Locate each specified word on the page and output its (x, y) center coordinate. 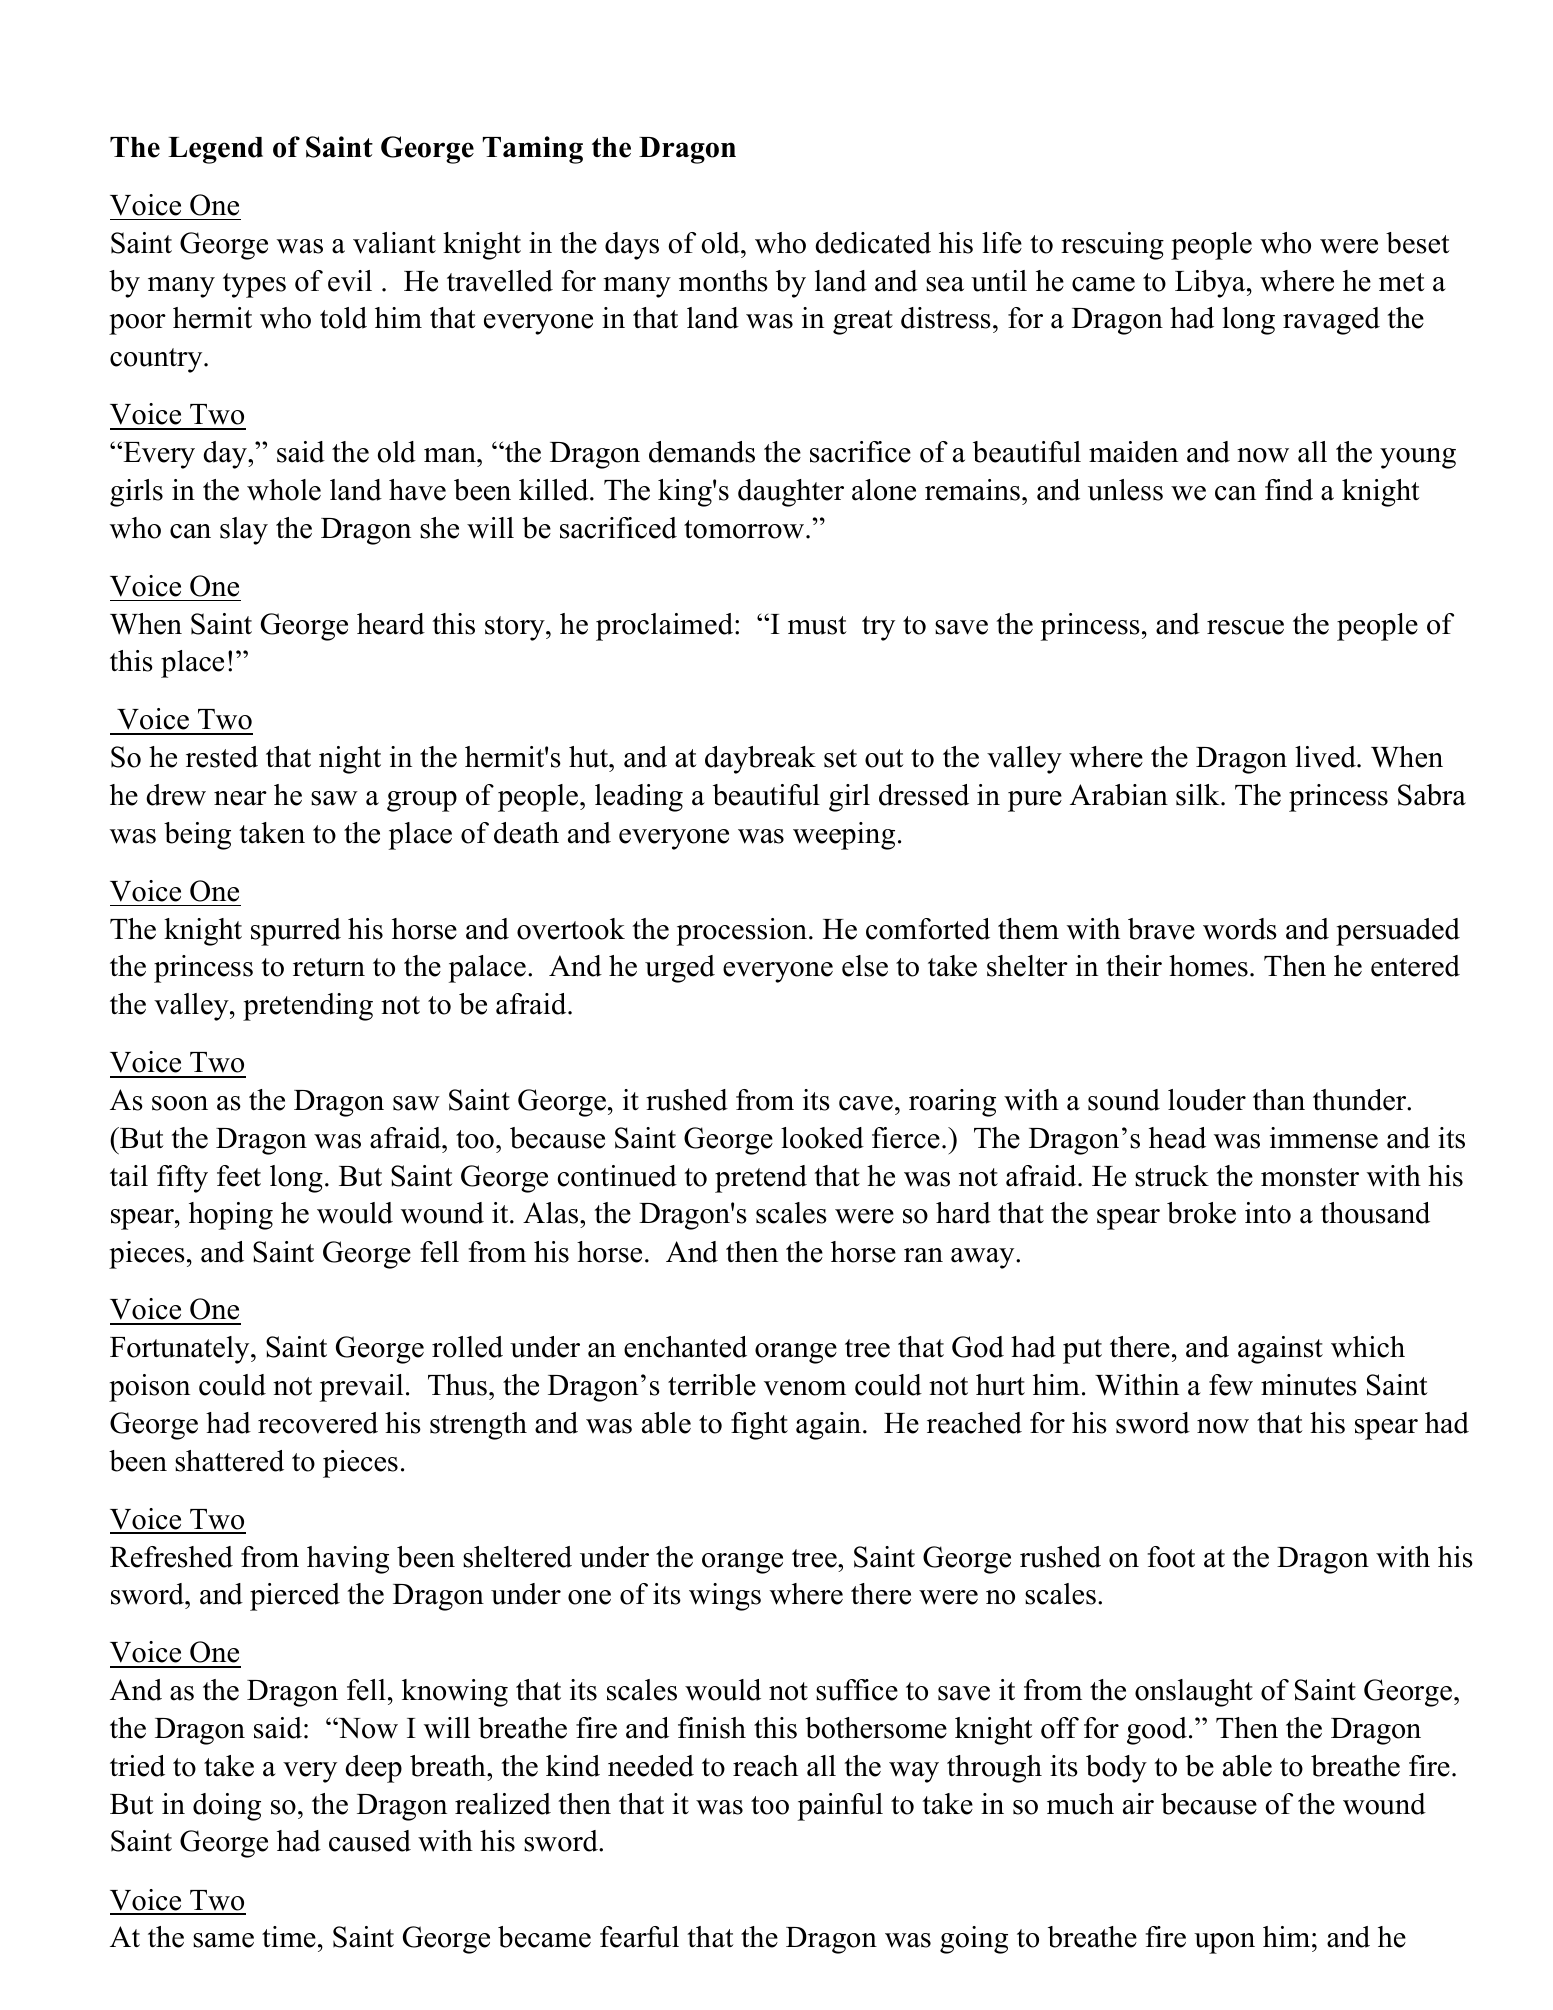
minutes (1309, 1385)
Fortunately (181, 1350)
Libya (1211, 284)
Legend (215, 150)
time (289, 1937)
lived (1326, 757)
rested (222, 757)
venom (805, 1388)
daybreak (760, 760)
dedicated (873, 243)
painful (840, 1807)
